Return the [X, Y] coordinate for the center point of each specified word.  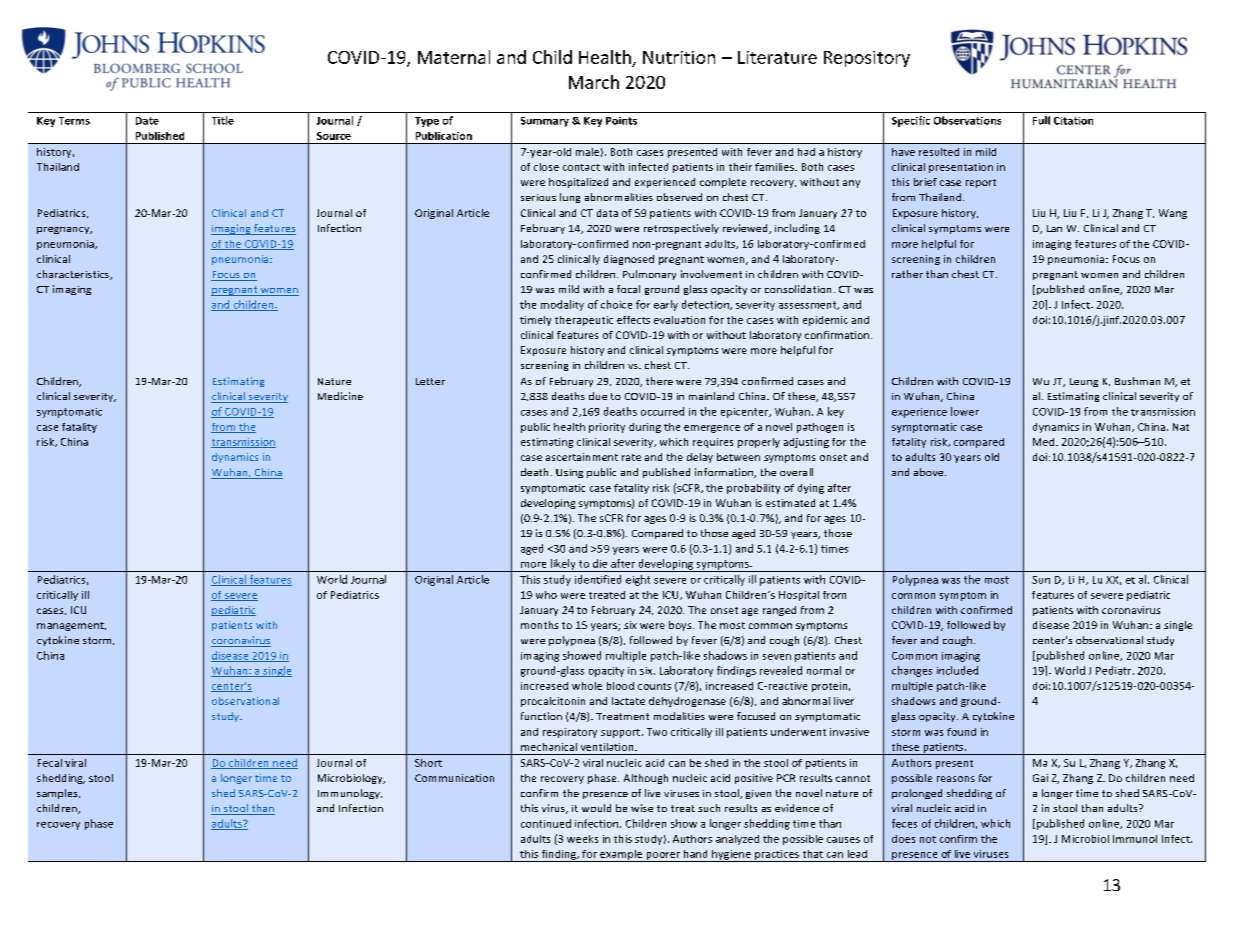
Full [1041, 120]
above [930, 472]
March [594, 82]
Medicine [340, 396]
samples [58, 794]
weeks [582, 839]
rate [631, 457]
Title [223, 120]
